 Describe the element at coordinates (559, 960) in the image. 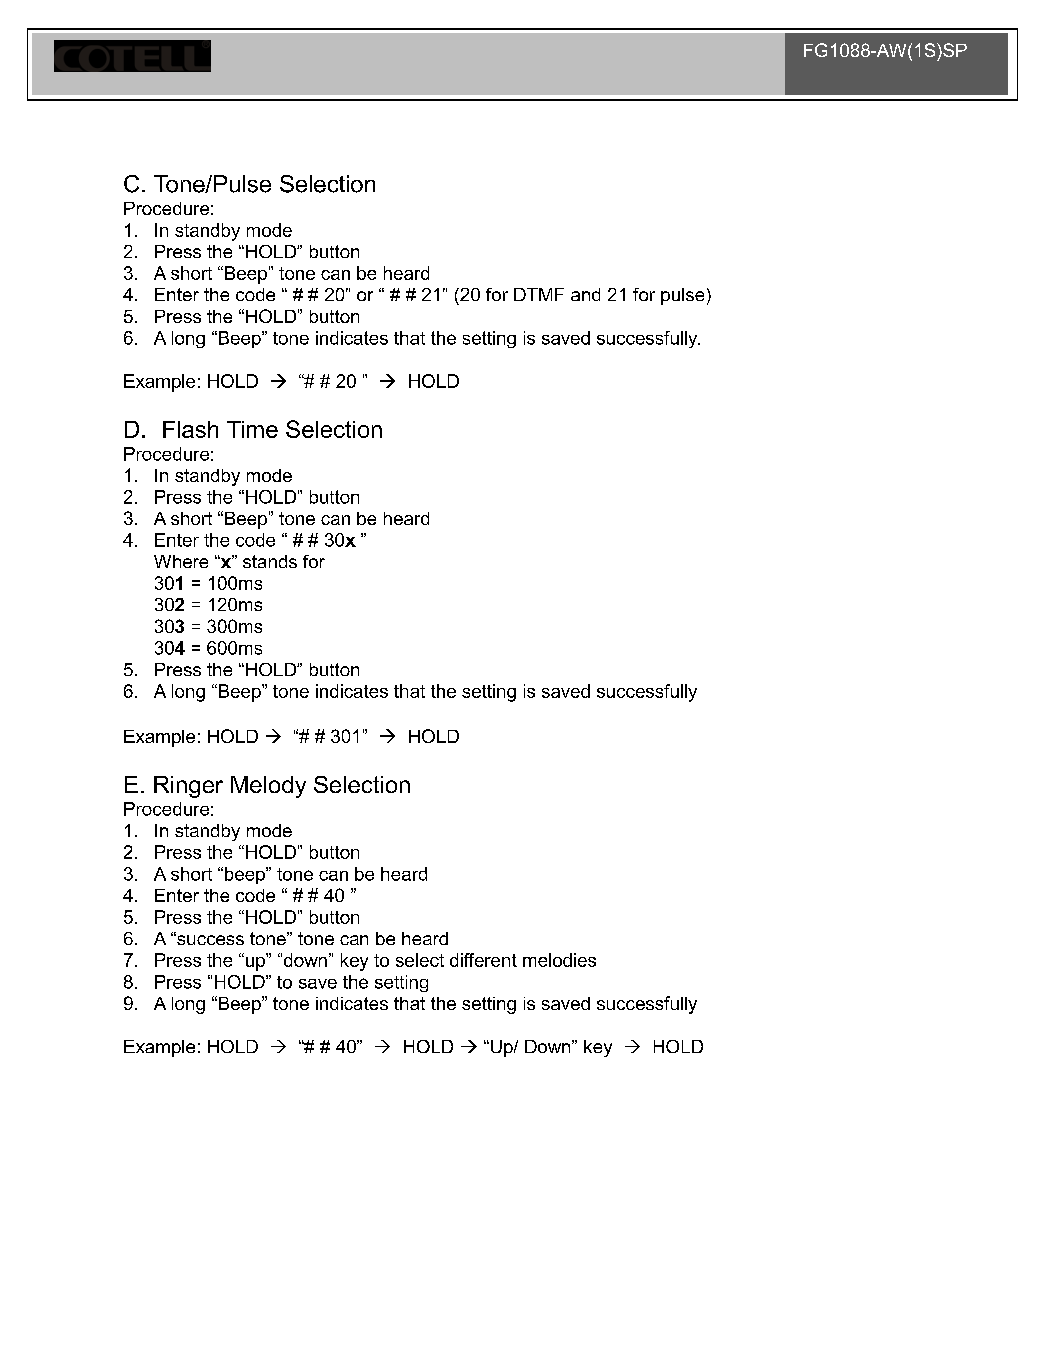

I see `melodies` at that location.
